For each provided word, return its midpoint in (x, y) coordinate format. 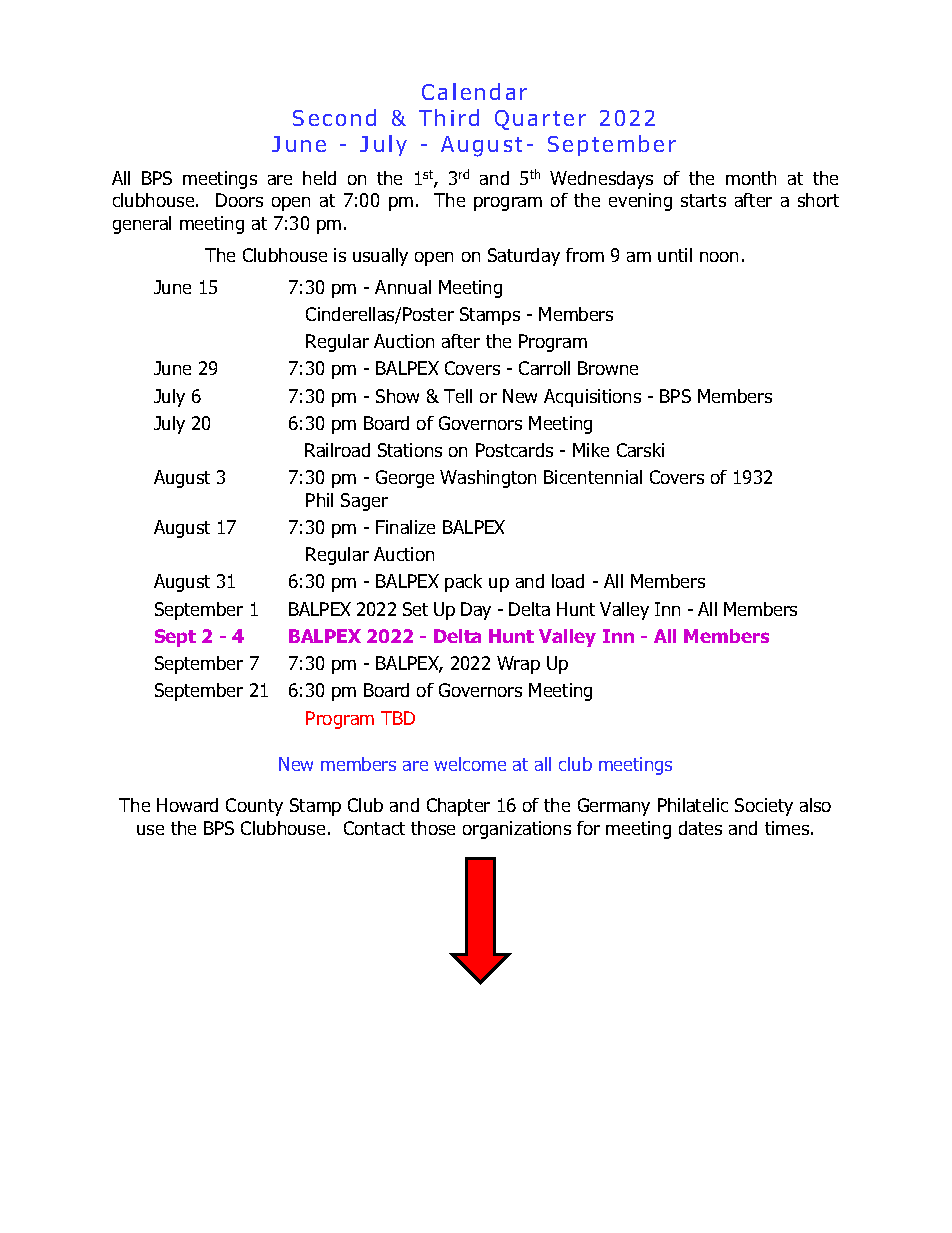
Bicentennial (593, 477)
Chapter (458, 807)
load (568, 581)
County (254, 807)
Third (449, 117)
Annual (403, 287)
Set (415, 609)
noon (719, 257)
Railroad (337, 450)
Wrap (518, 665)
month (751, 178)
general (142, 225)
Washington (488, 479)
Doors (239, 200)
